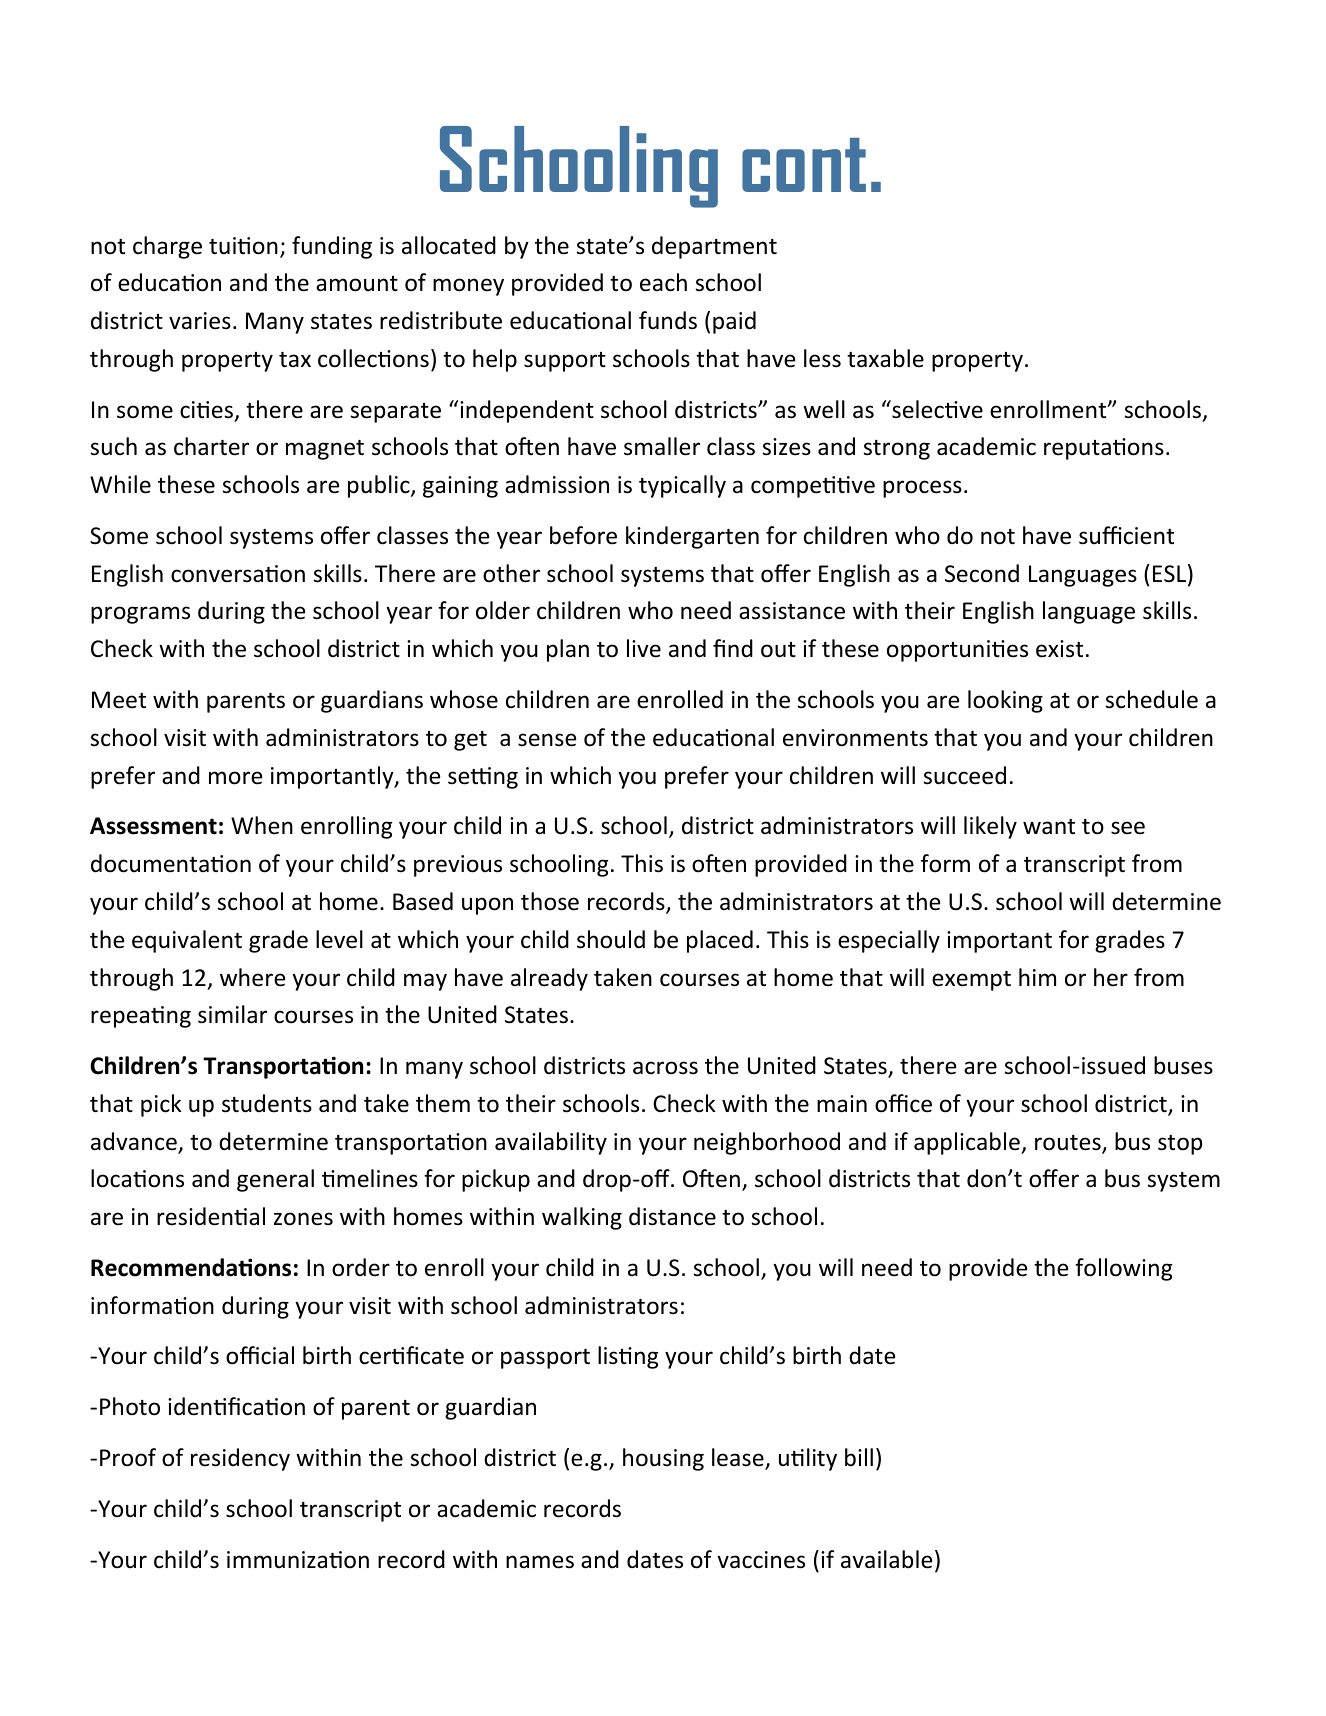  Describe the element at coordinates (1049, 827) in the screenshot. I see `want` at that location.
